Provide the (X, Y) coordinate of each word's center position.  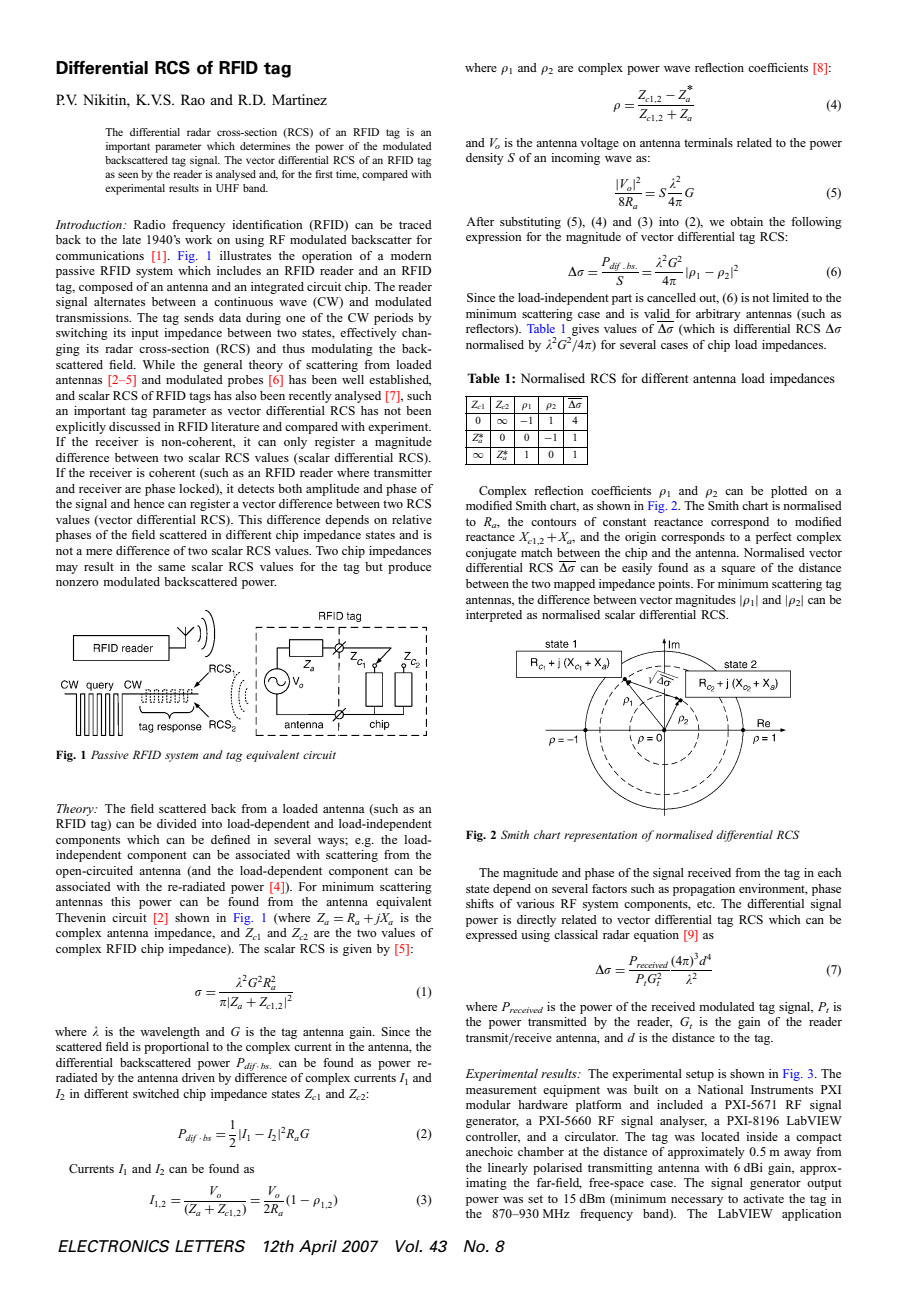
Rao (193, 99)
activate (763, 1198)
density (485, 159)
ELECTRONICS (114, 1246)
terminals (708, 142)
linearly (508, 1169)
